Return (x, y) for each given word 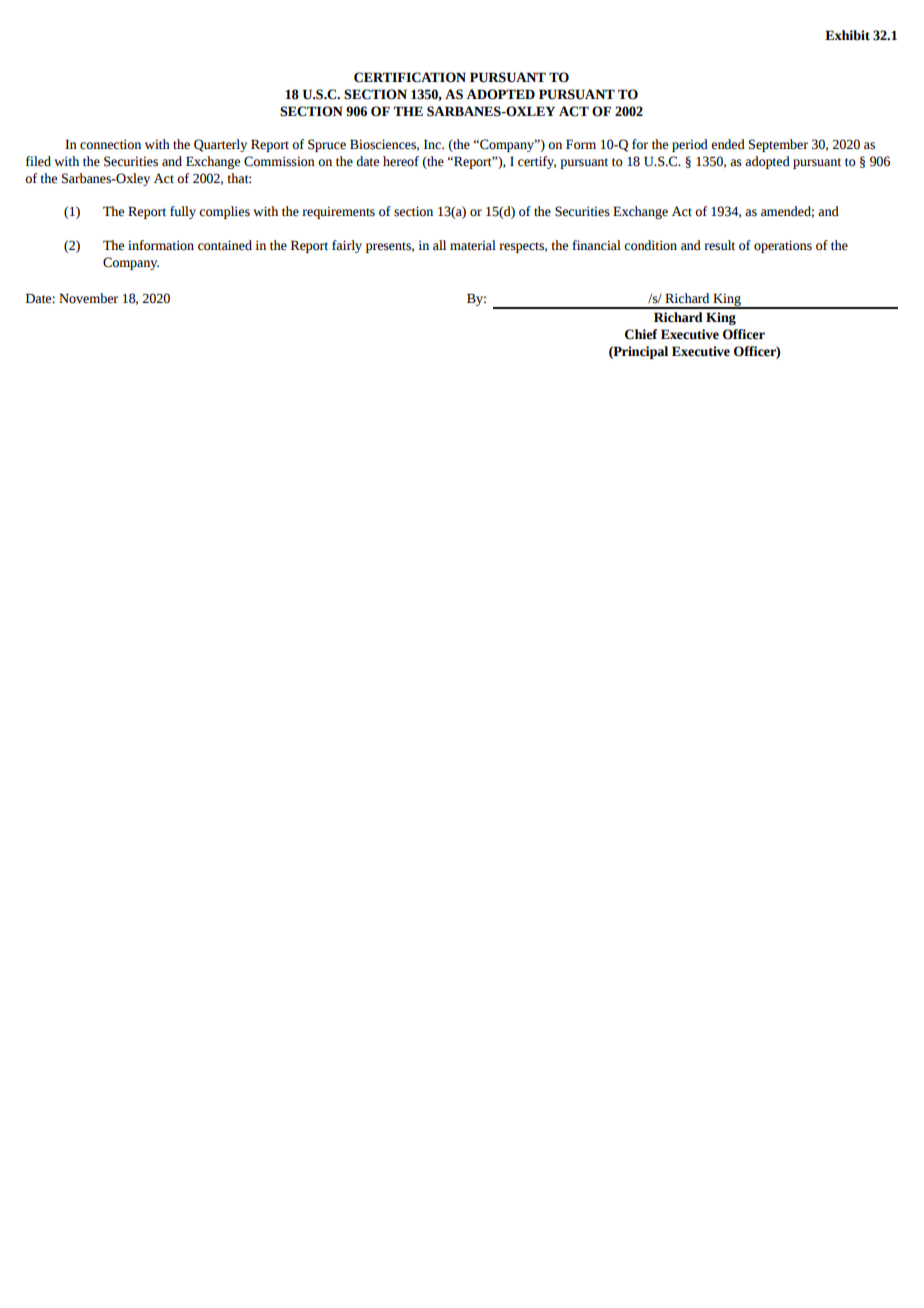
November (88, 298)
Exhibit (847, 35)
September (778, 145)
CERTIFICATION (410, 77)
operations (783, 246)
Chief (641, 334)
